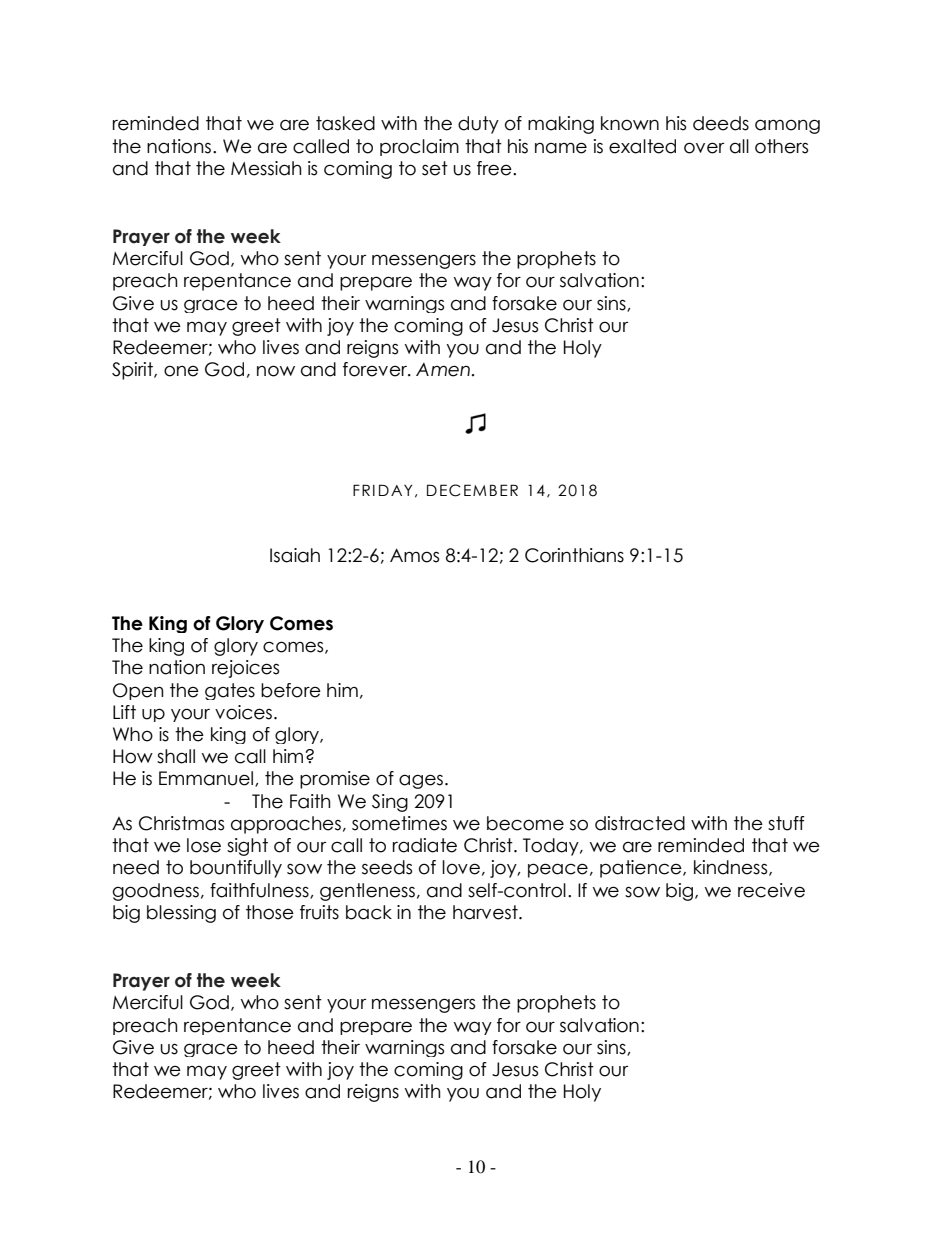 The image size is (952, 1233). I want to click on receive, so click(771, 890).
